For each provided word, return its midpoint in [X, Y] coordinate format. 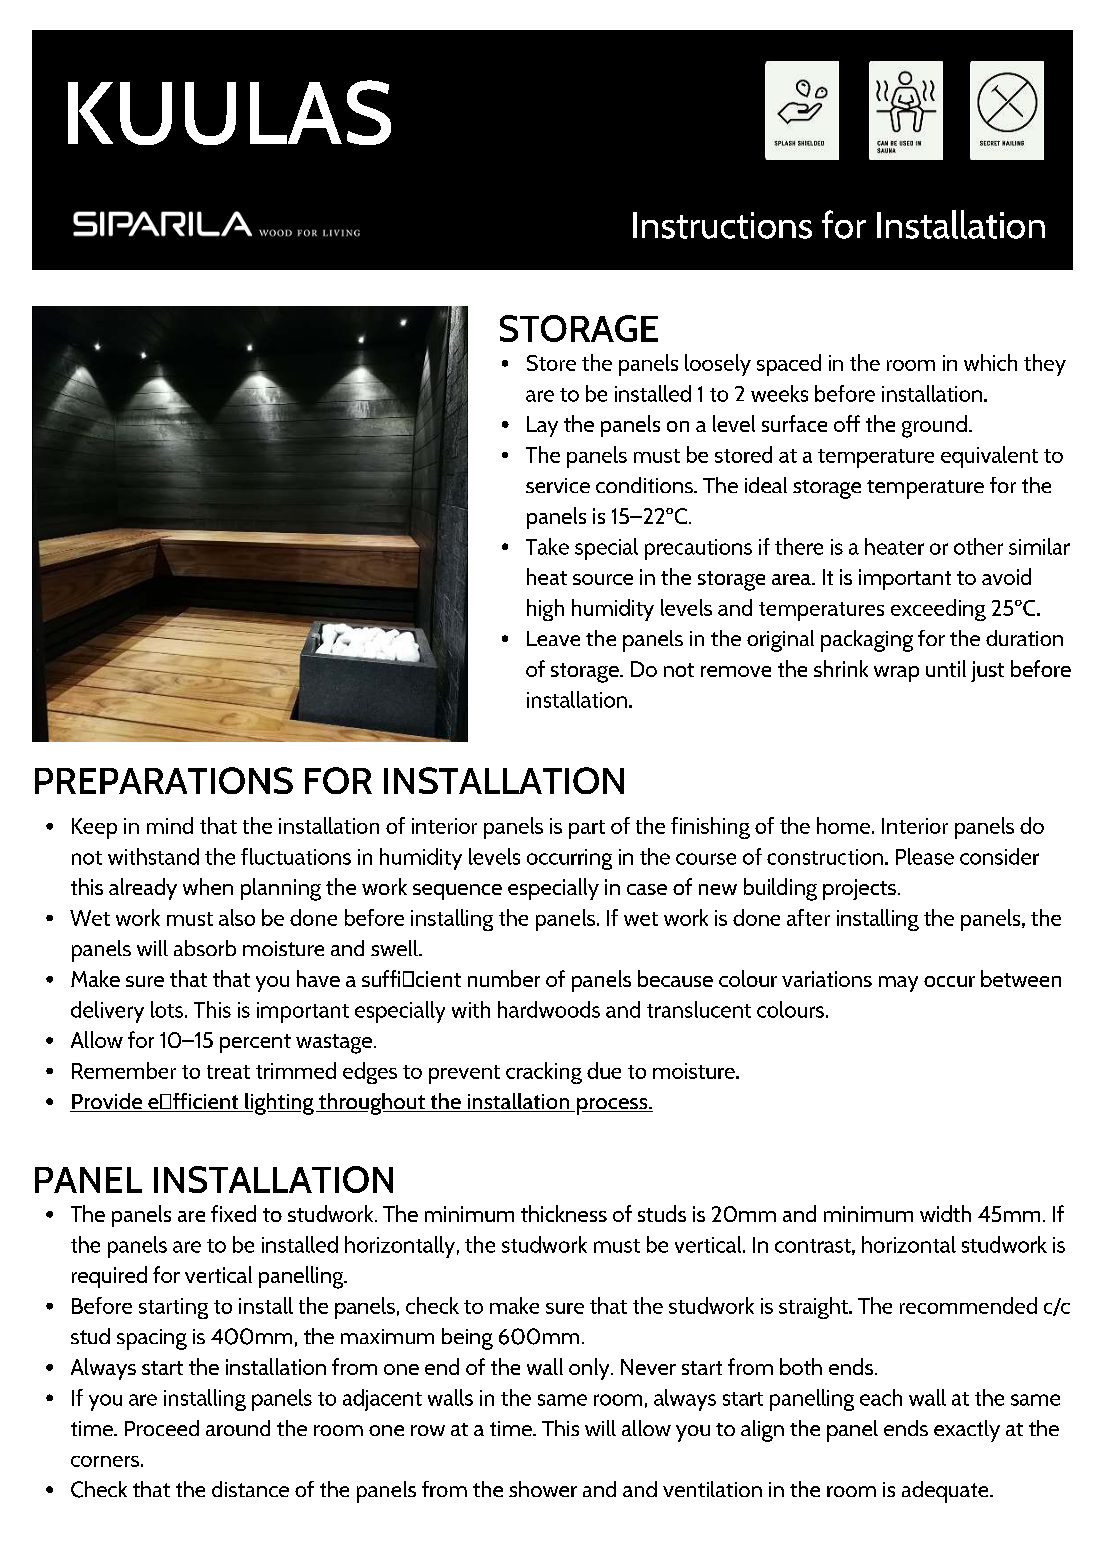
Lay [542, 426]
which [990, 362]
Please [925, 856]
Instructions [722, 225]
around [238, 1428]
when [208, 886]
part [587, 829]
